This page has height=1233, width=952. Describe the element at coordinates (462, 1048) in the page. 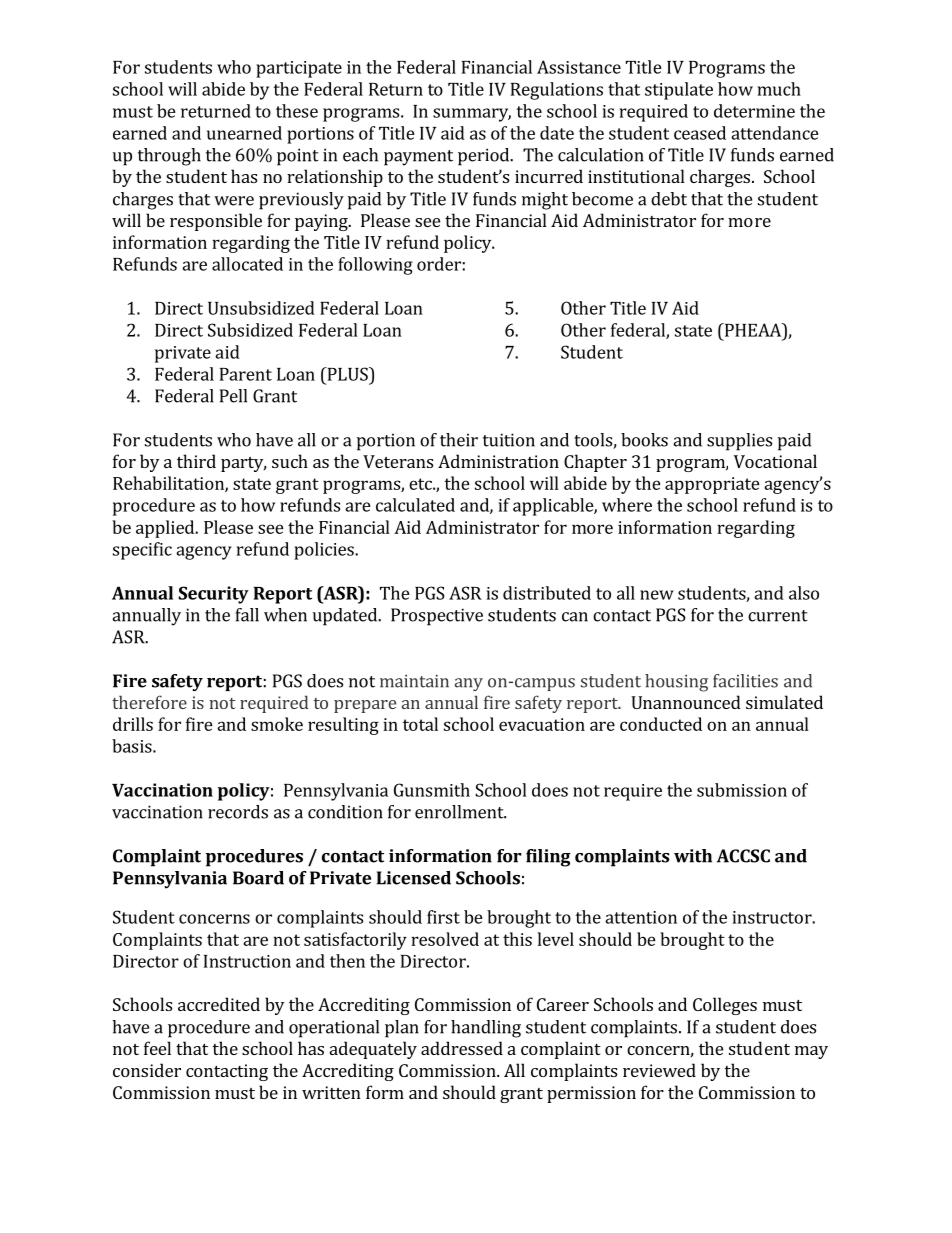

I see `addressed` at that location.
